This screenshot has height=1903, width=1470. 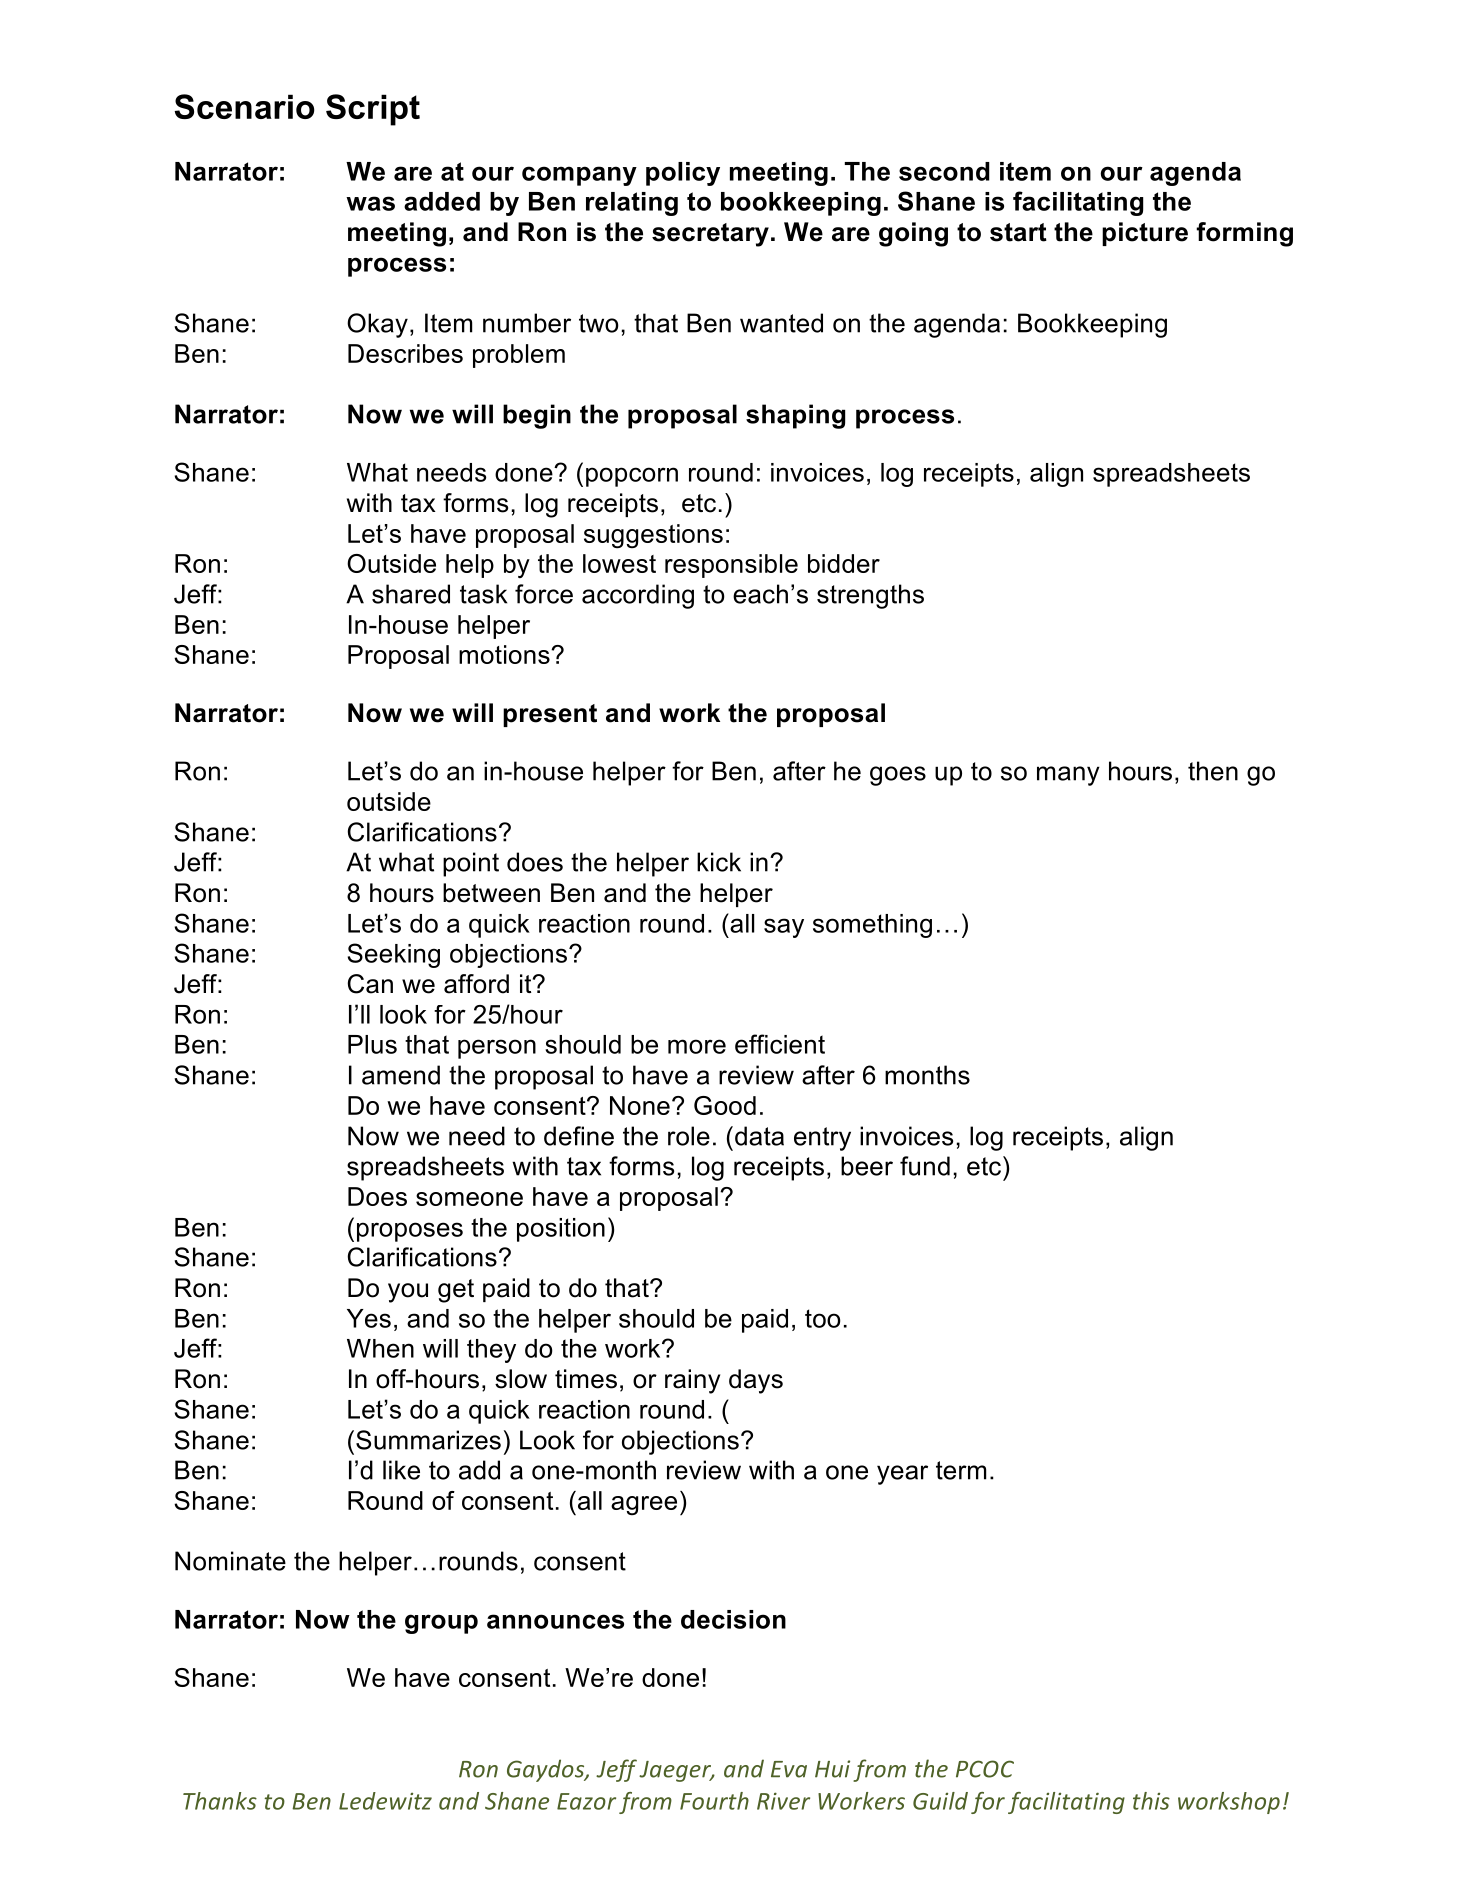 What do you see at coordinates (731, 566) in the screenshot?
I see `responsible` at bounding box center [731, 566].
